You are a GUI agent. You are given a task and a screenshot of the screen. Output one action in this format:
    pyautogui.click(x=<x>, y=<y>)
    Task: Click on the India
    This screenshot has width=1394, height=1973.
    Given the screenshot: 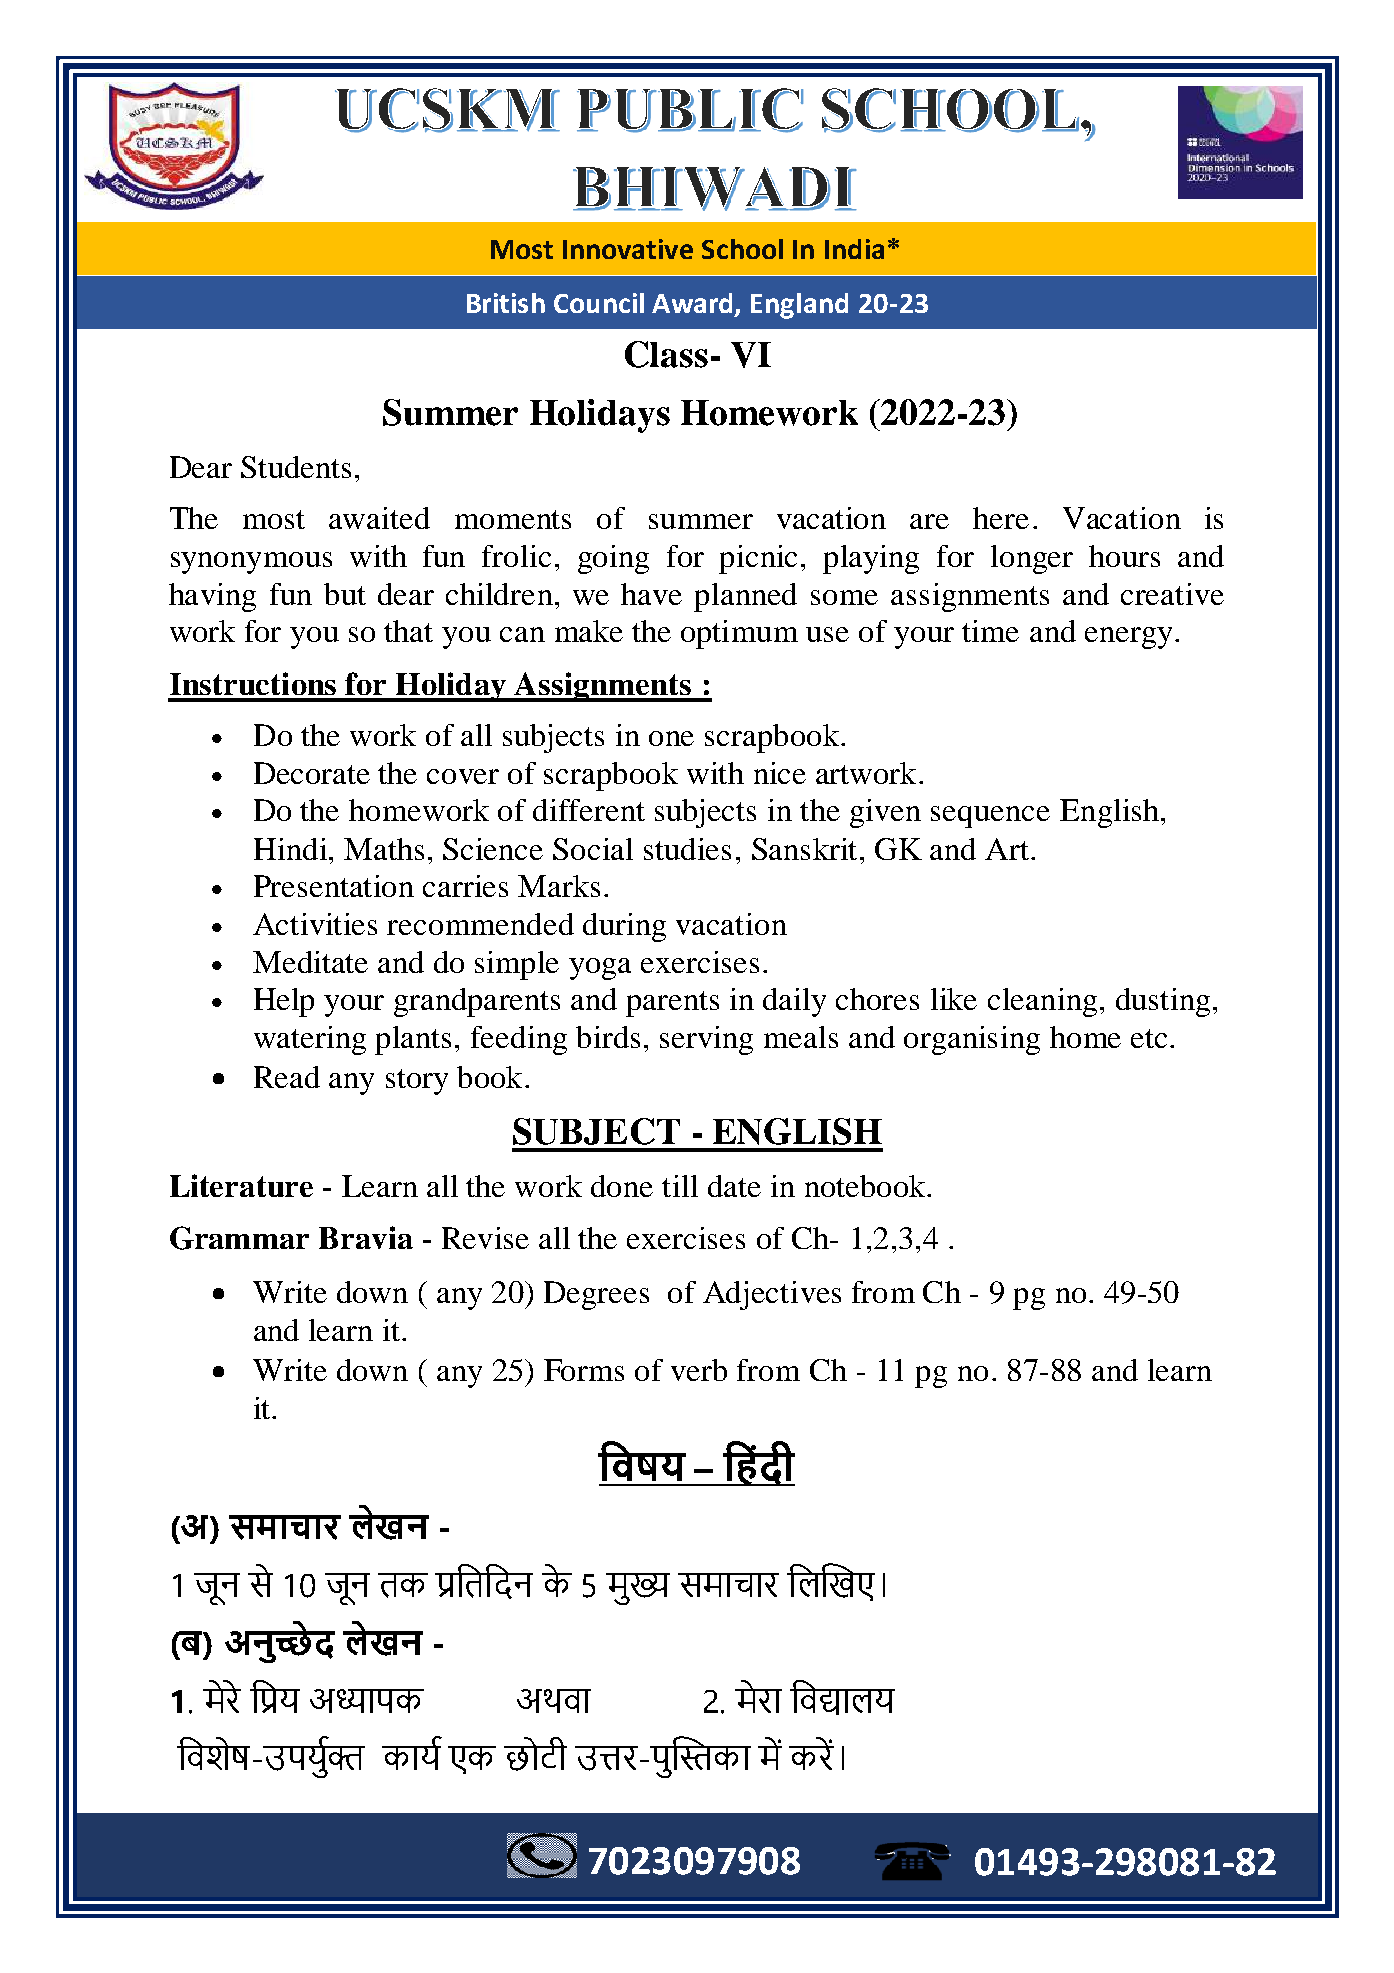 What is the action you would take?
    pyautogui.click(x=854, y=249)
